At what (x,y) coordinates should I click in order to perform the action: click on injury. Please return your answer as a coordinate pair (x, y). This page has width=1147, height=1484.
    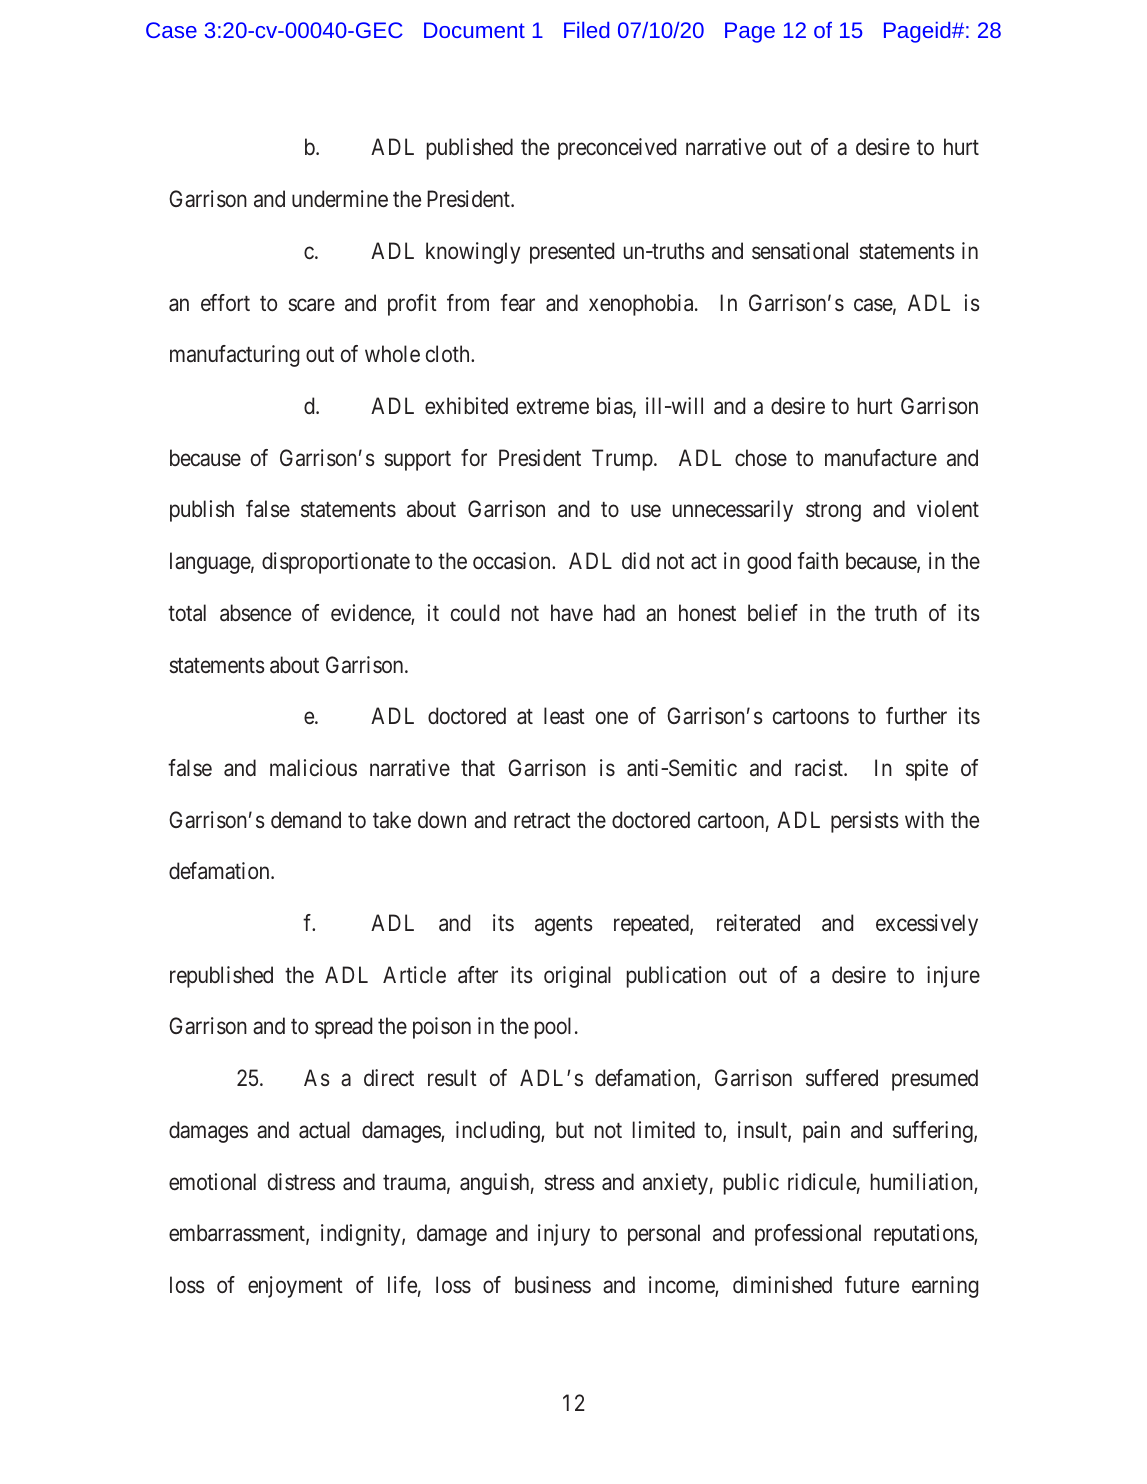
    Looking at the image, I should click on (564, 1235).
